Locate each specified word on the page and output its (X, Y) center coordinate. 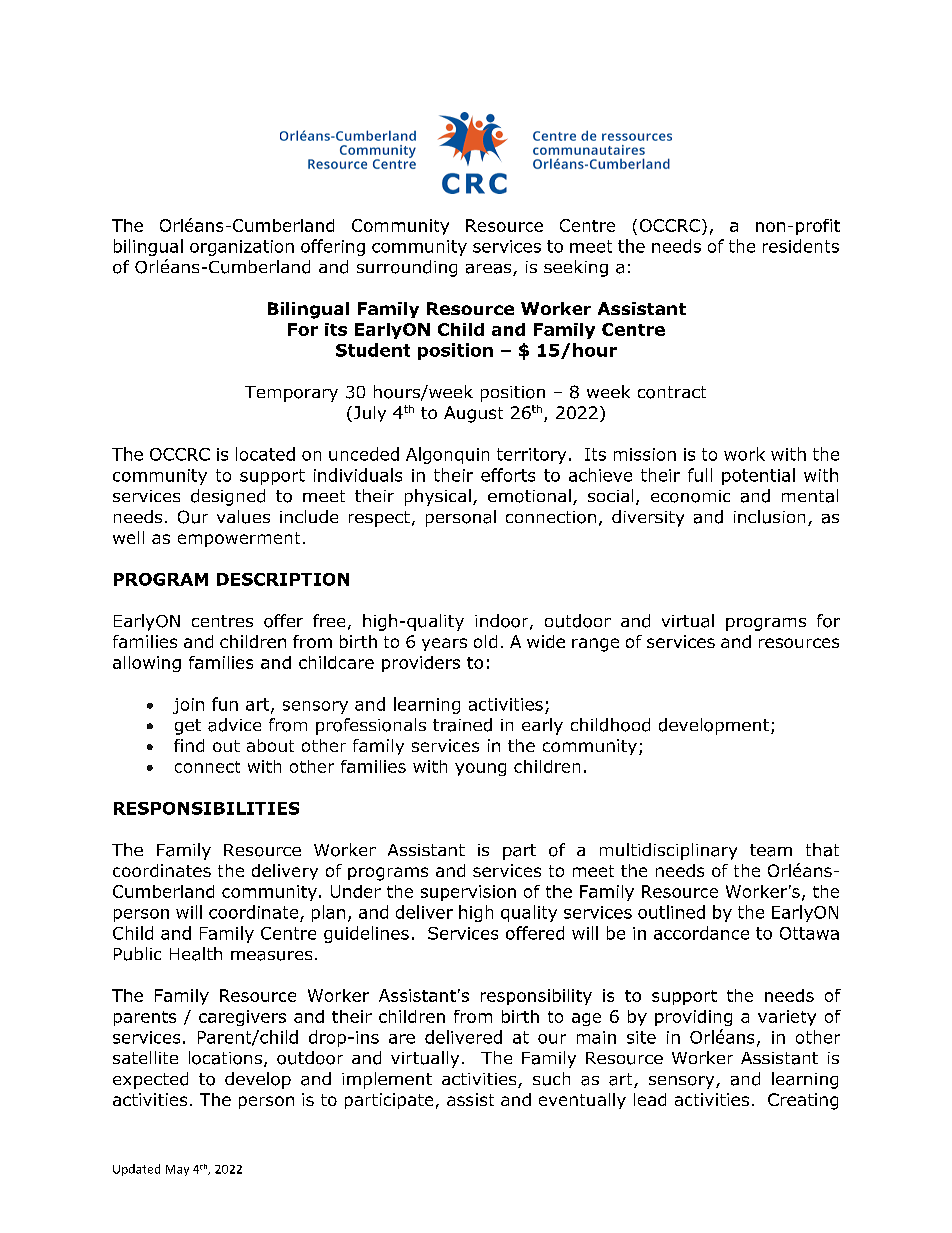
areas (490, 270)
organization (242, 248)
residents (801, 246)
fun (225, 704)
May (177, 1170)
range (595, 645)
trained (462, 725)
